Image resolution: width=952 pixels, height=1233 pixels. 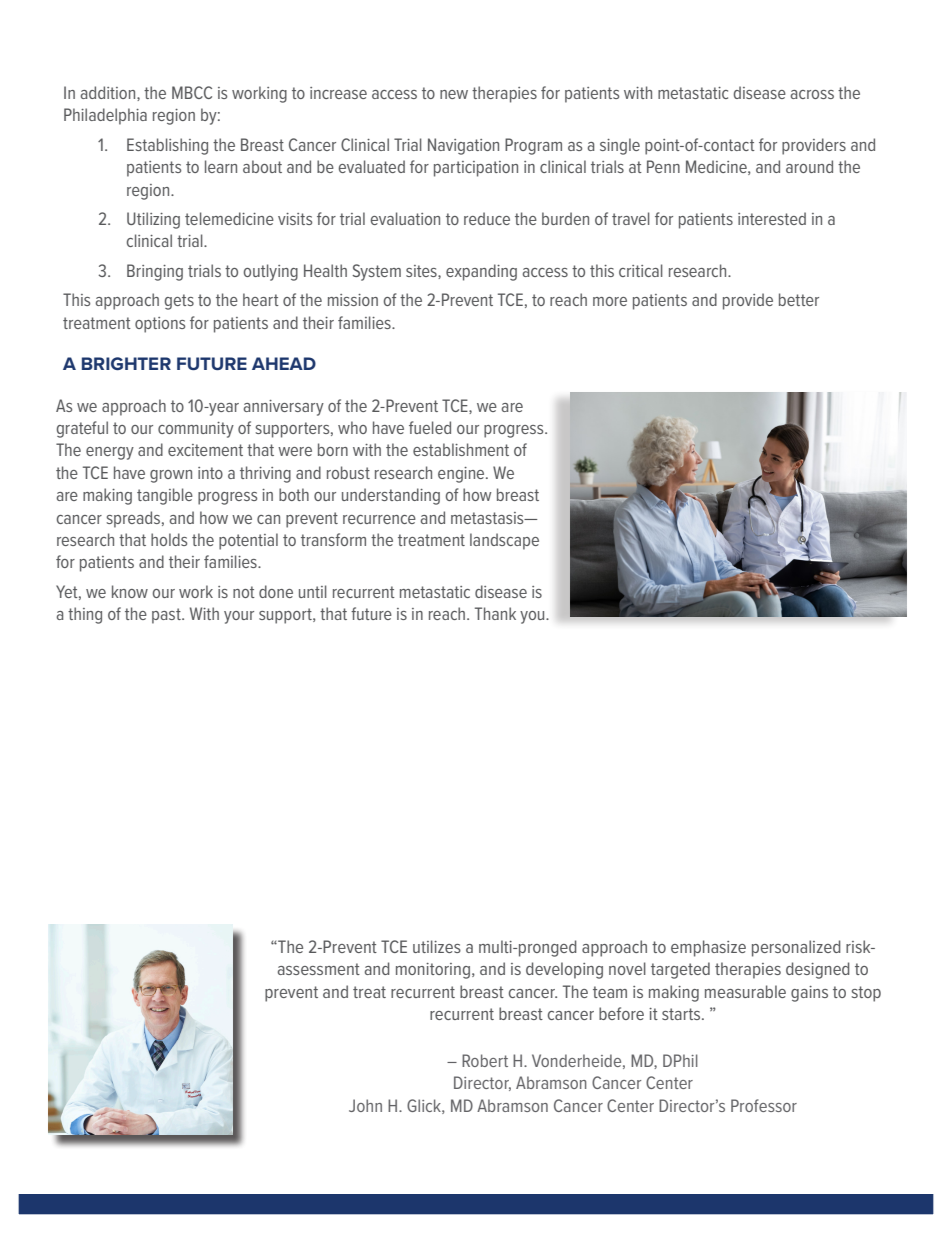 What do you see at coordinates (764, 1105) in the screenshot?
I see `Professor` at bounding box center [764, 1105].
